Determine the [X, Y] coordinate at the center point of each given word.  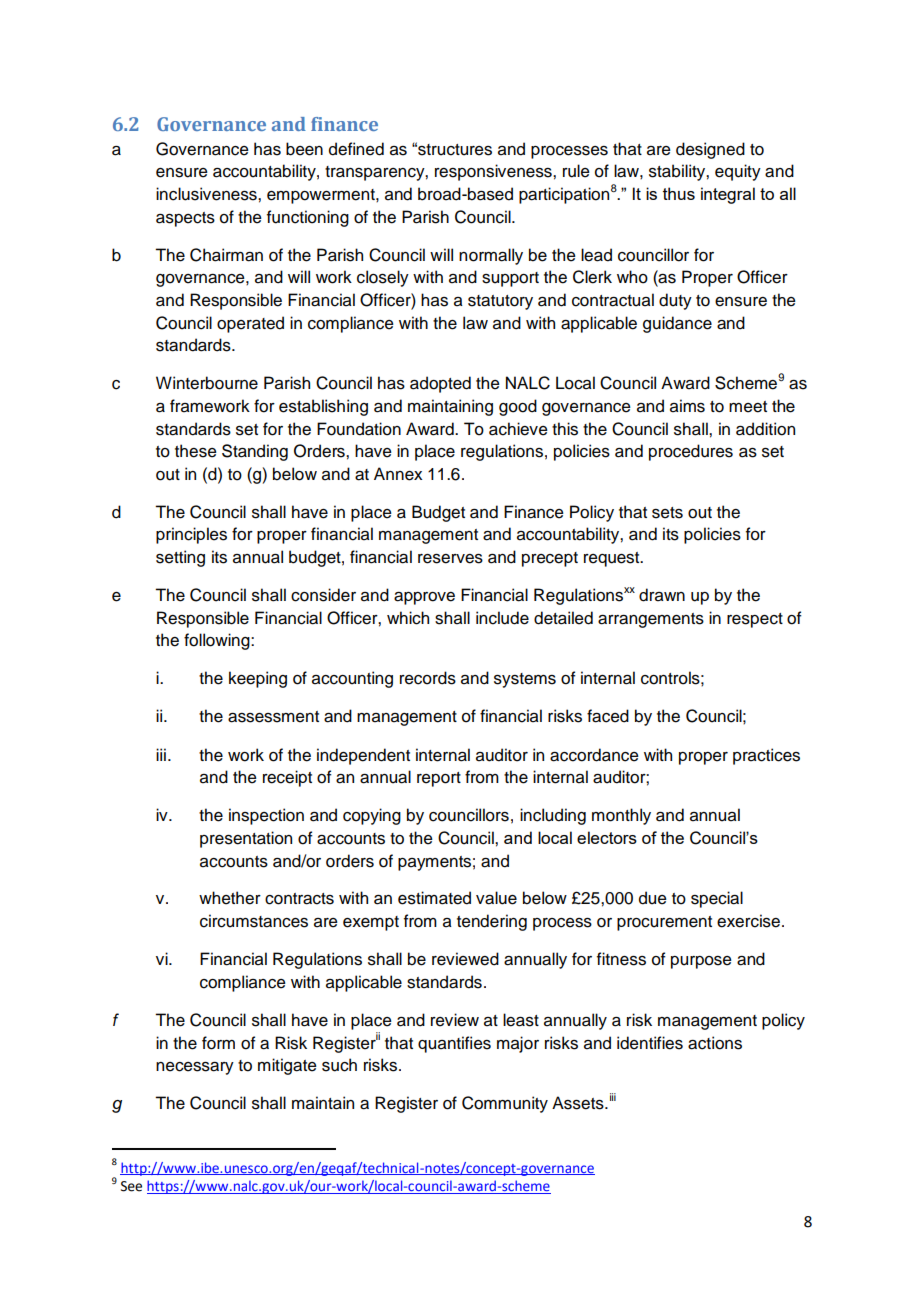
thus [679, 193]
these [196, 451]
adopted [440, 384]
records [428, 678]
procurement [664, 923]
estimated [434, 898]
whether [230, 898]
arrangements [651, 620]
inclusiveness [207, 194]
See [131, 1186]
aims [687, 406]
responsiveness [494, 172]
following [218, 641]
